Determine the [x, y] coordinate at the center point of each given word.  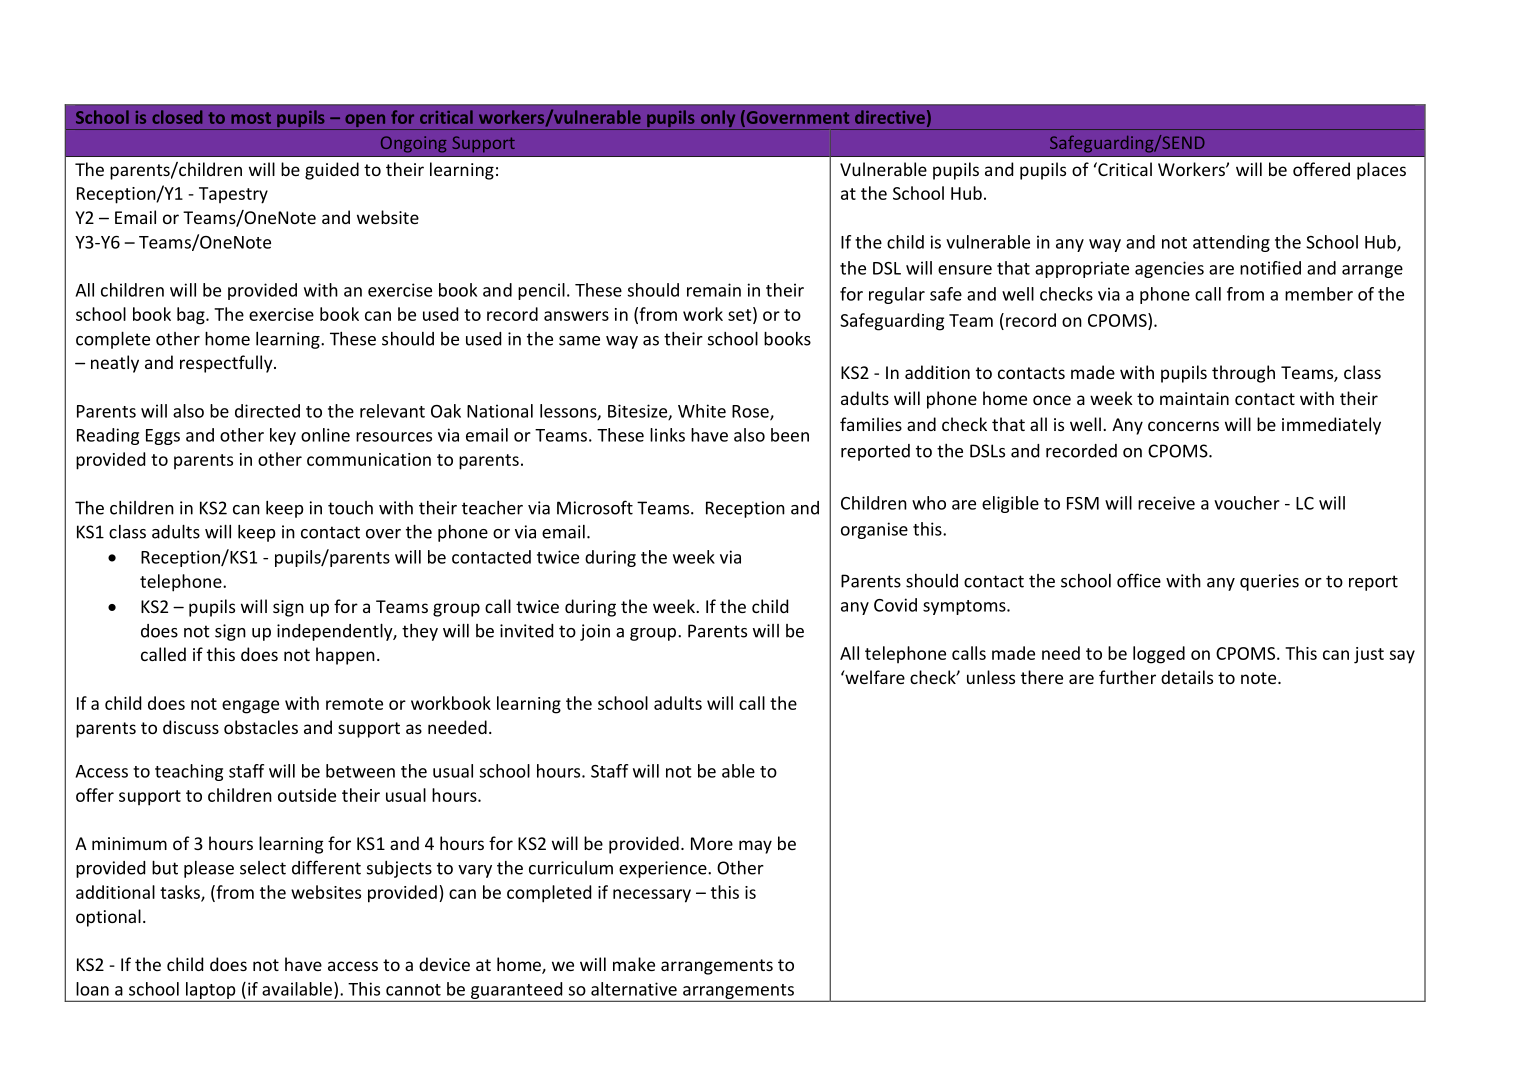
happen [345, 656]
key [283, 436]
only [718, 120]
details [1187, 677]
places [1381, 171]
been [790, 435]
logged [1159, 655]
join [595, 632]
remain [714, 290]
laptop [210, 991]
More [712, 843]
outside [307, 795]
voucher [1247, 503]
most [251, 118]
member [1319, 294]
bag [192, 316]
